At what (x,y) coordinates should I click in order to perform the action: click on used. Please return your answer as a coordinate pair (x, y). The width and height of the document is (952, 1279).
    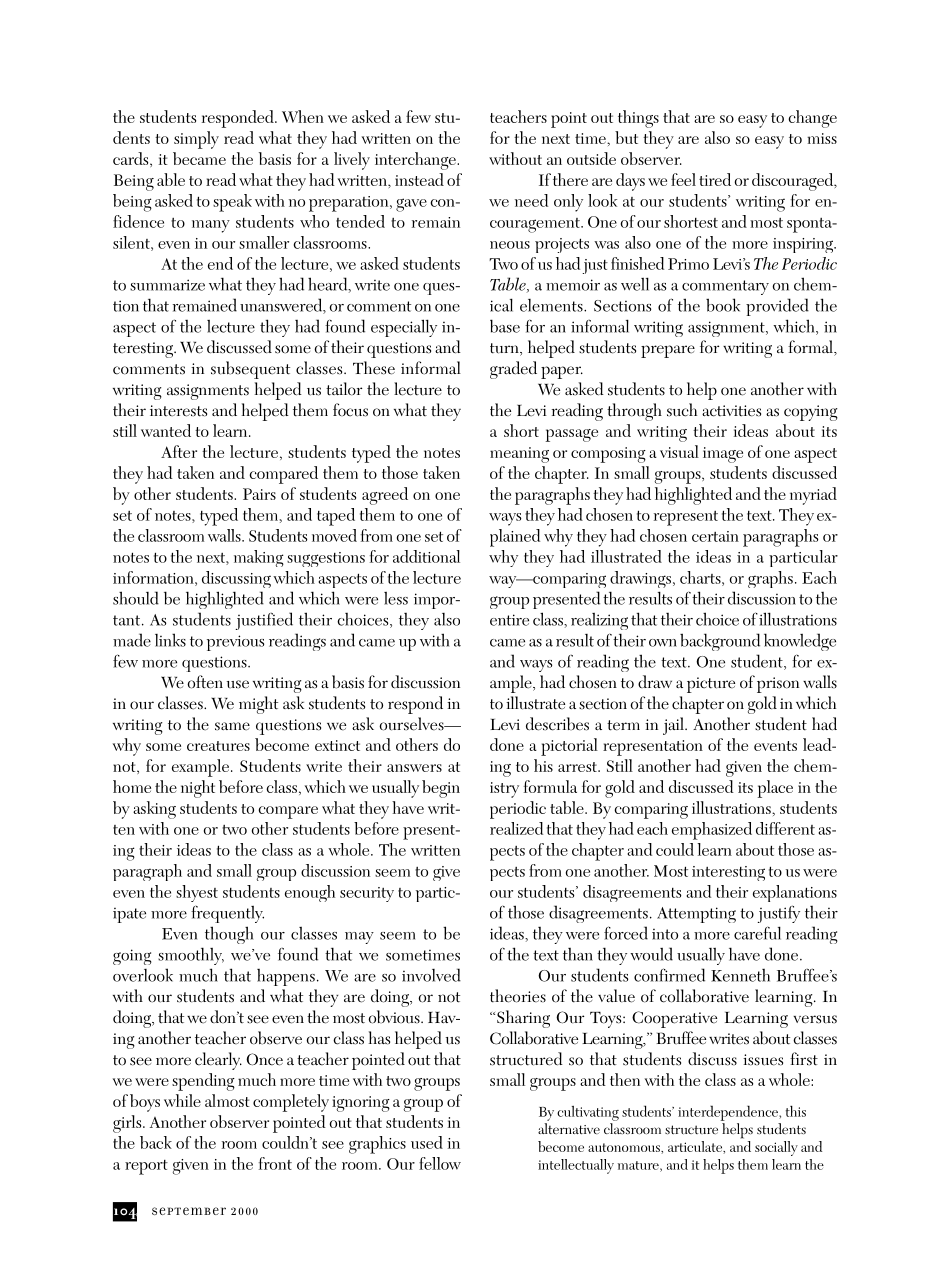
    Looking at the image, I should click on (427, 1142).
